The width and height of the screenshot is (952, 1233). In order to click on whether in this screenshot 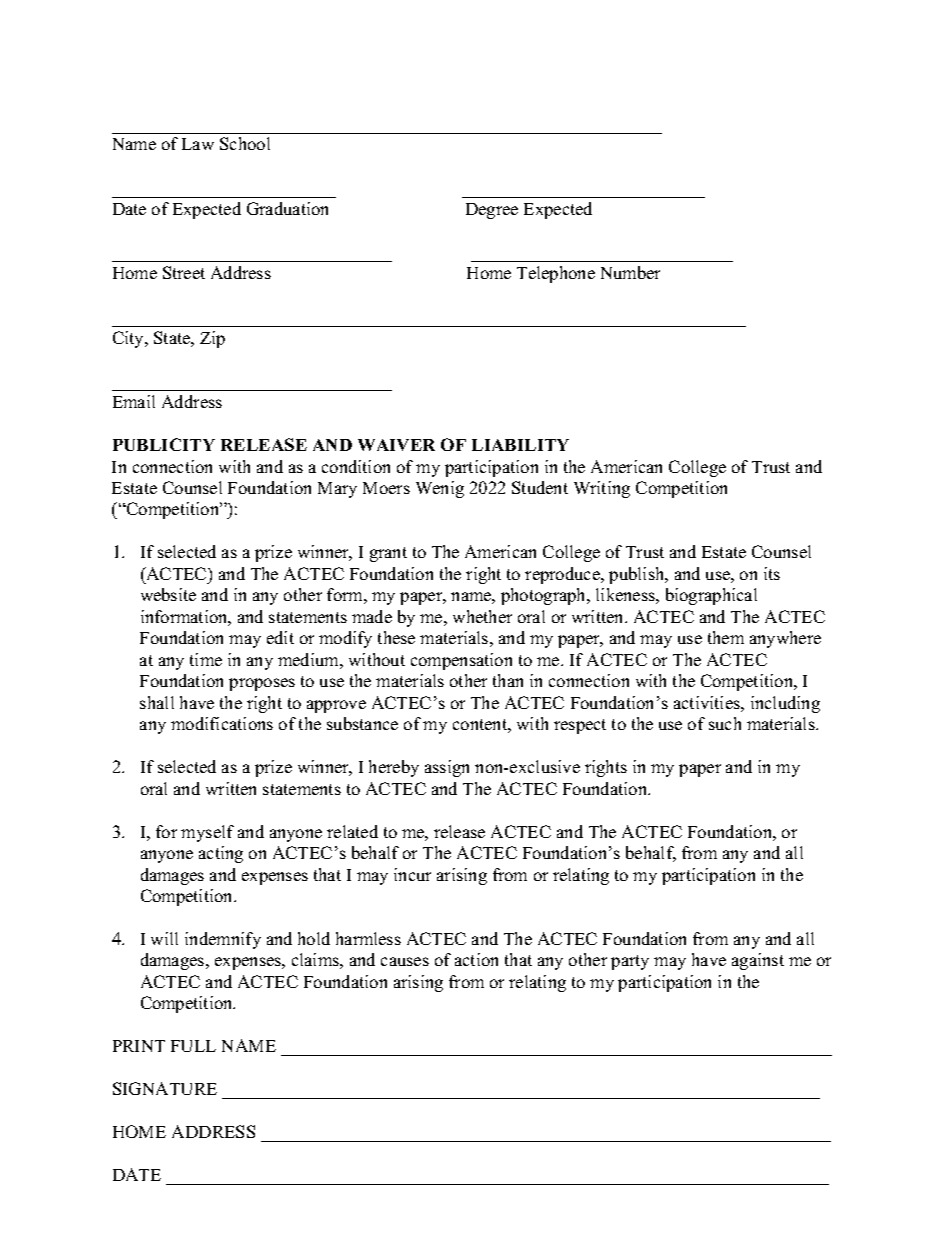, I will do `click(482, 616)`.
